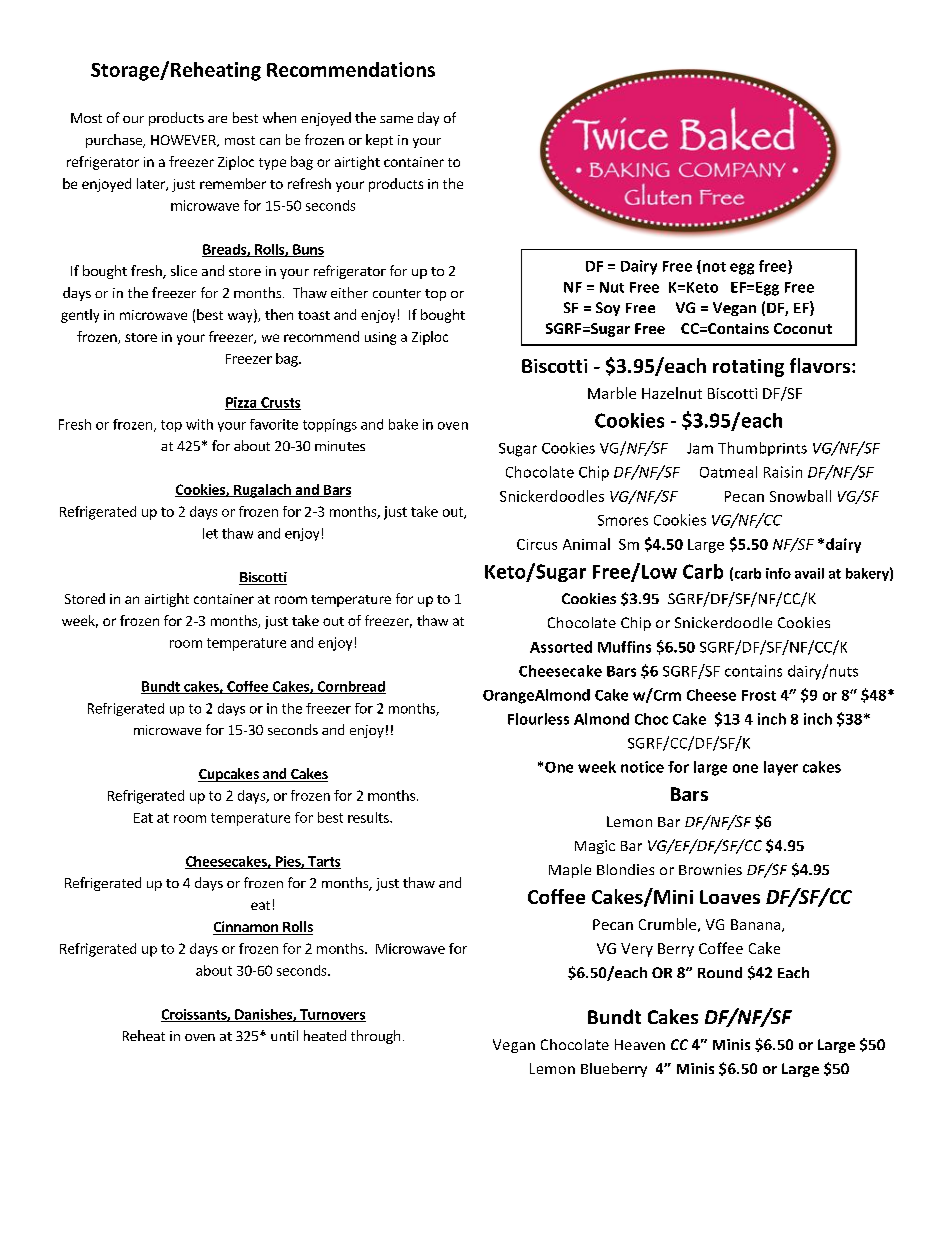  I want to click on with, so click(199, 424).
